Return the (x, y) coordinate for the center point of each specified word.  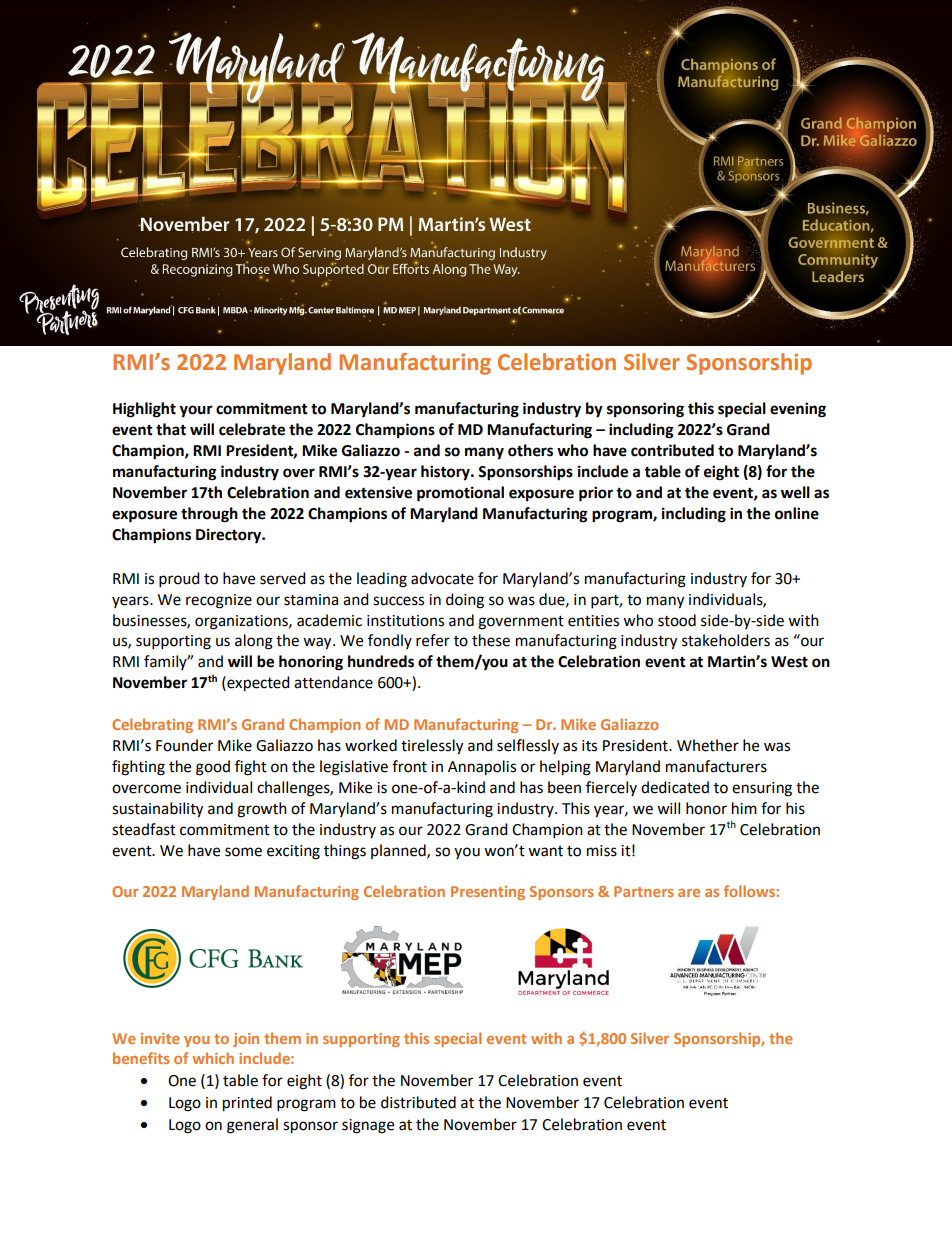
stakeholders (726, 640)
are (689, 893)
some (243, 852)
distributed (418, 1102)
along (254, 642)
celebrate (252, 429)
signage (368, 1126)
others (530, 450)
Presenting (488, 893)
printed (247, 1104)
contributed (672, 450)
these (491, 640)
